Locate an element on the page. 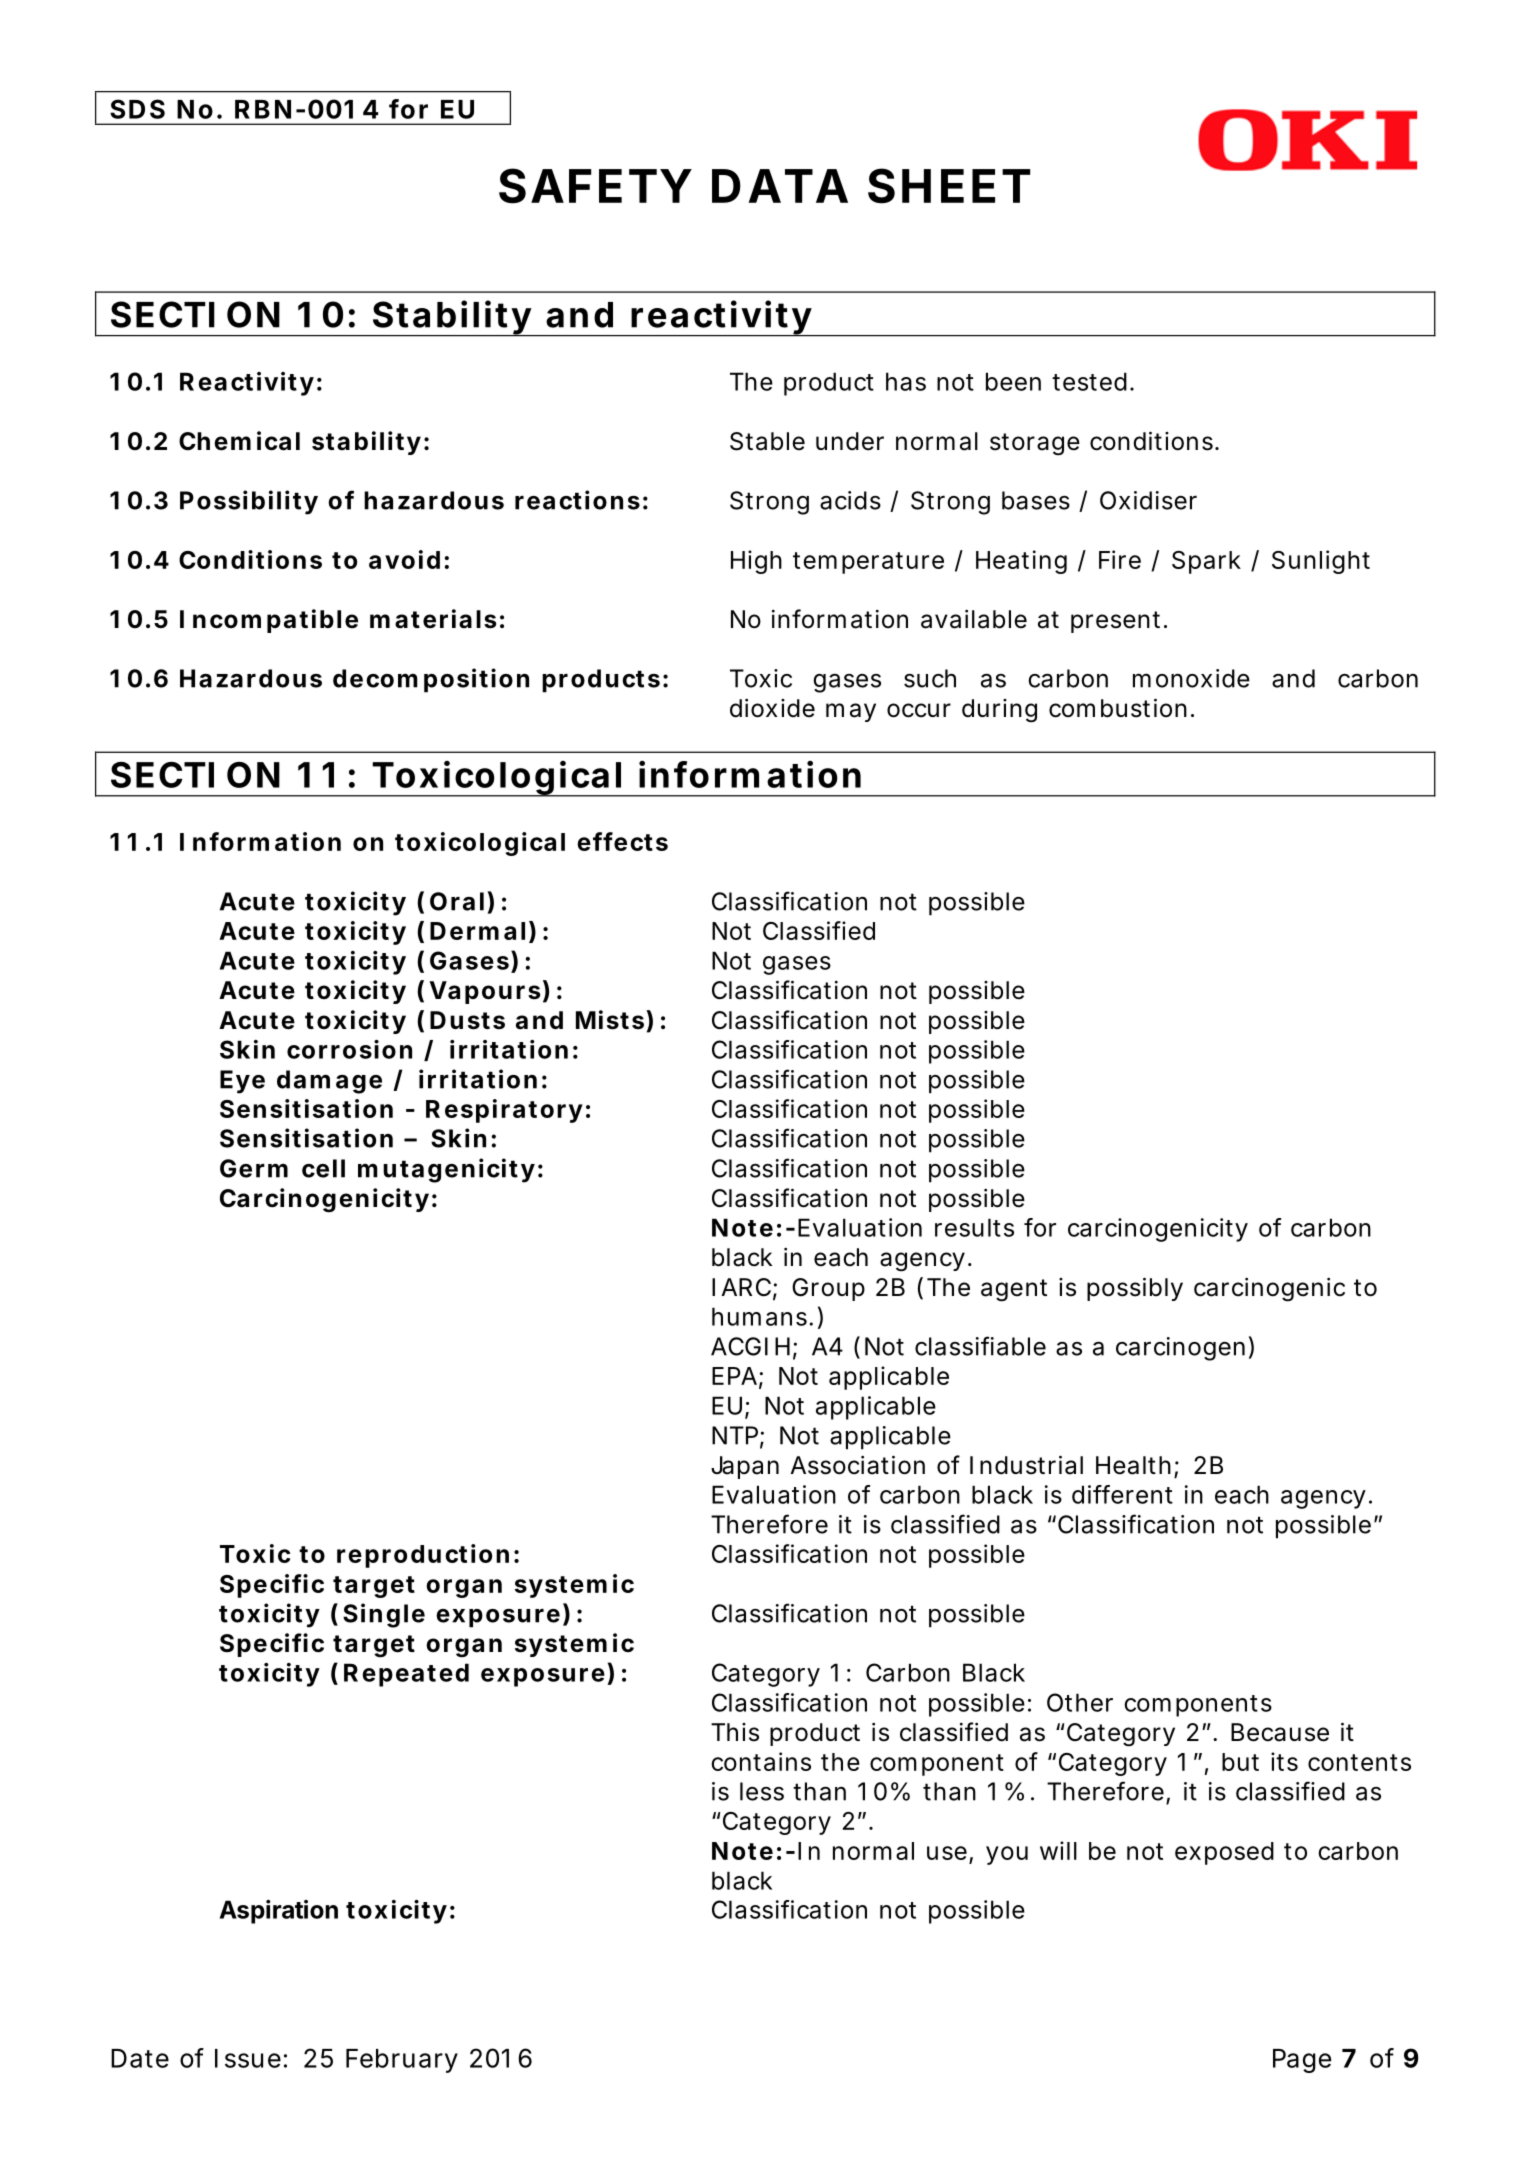 The height and width of the image is (2164, 1530). tested is located at coordinates (1089, 381).
